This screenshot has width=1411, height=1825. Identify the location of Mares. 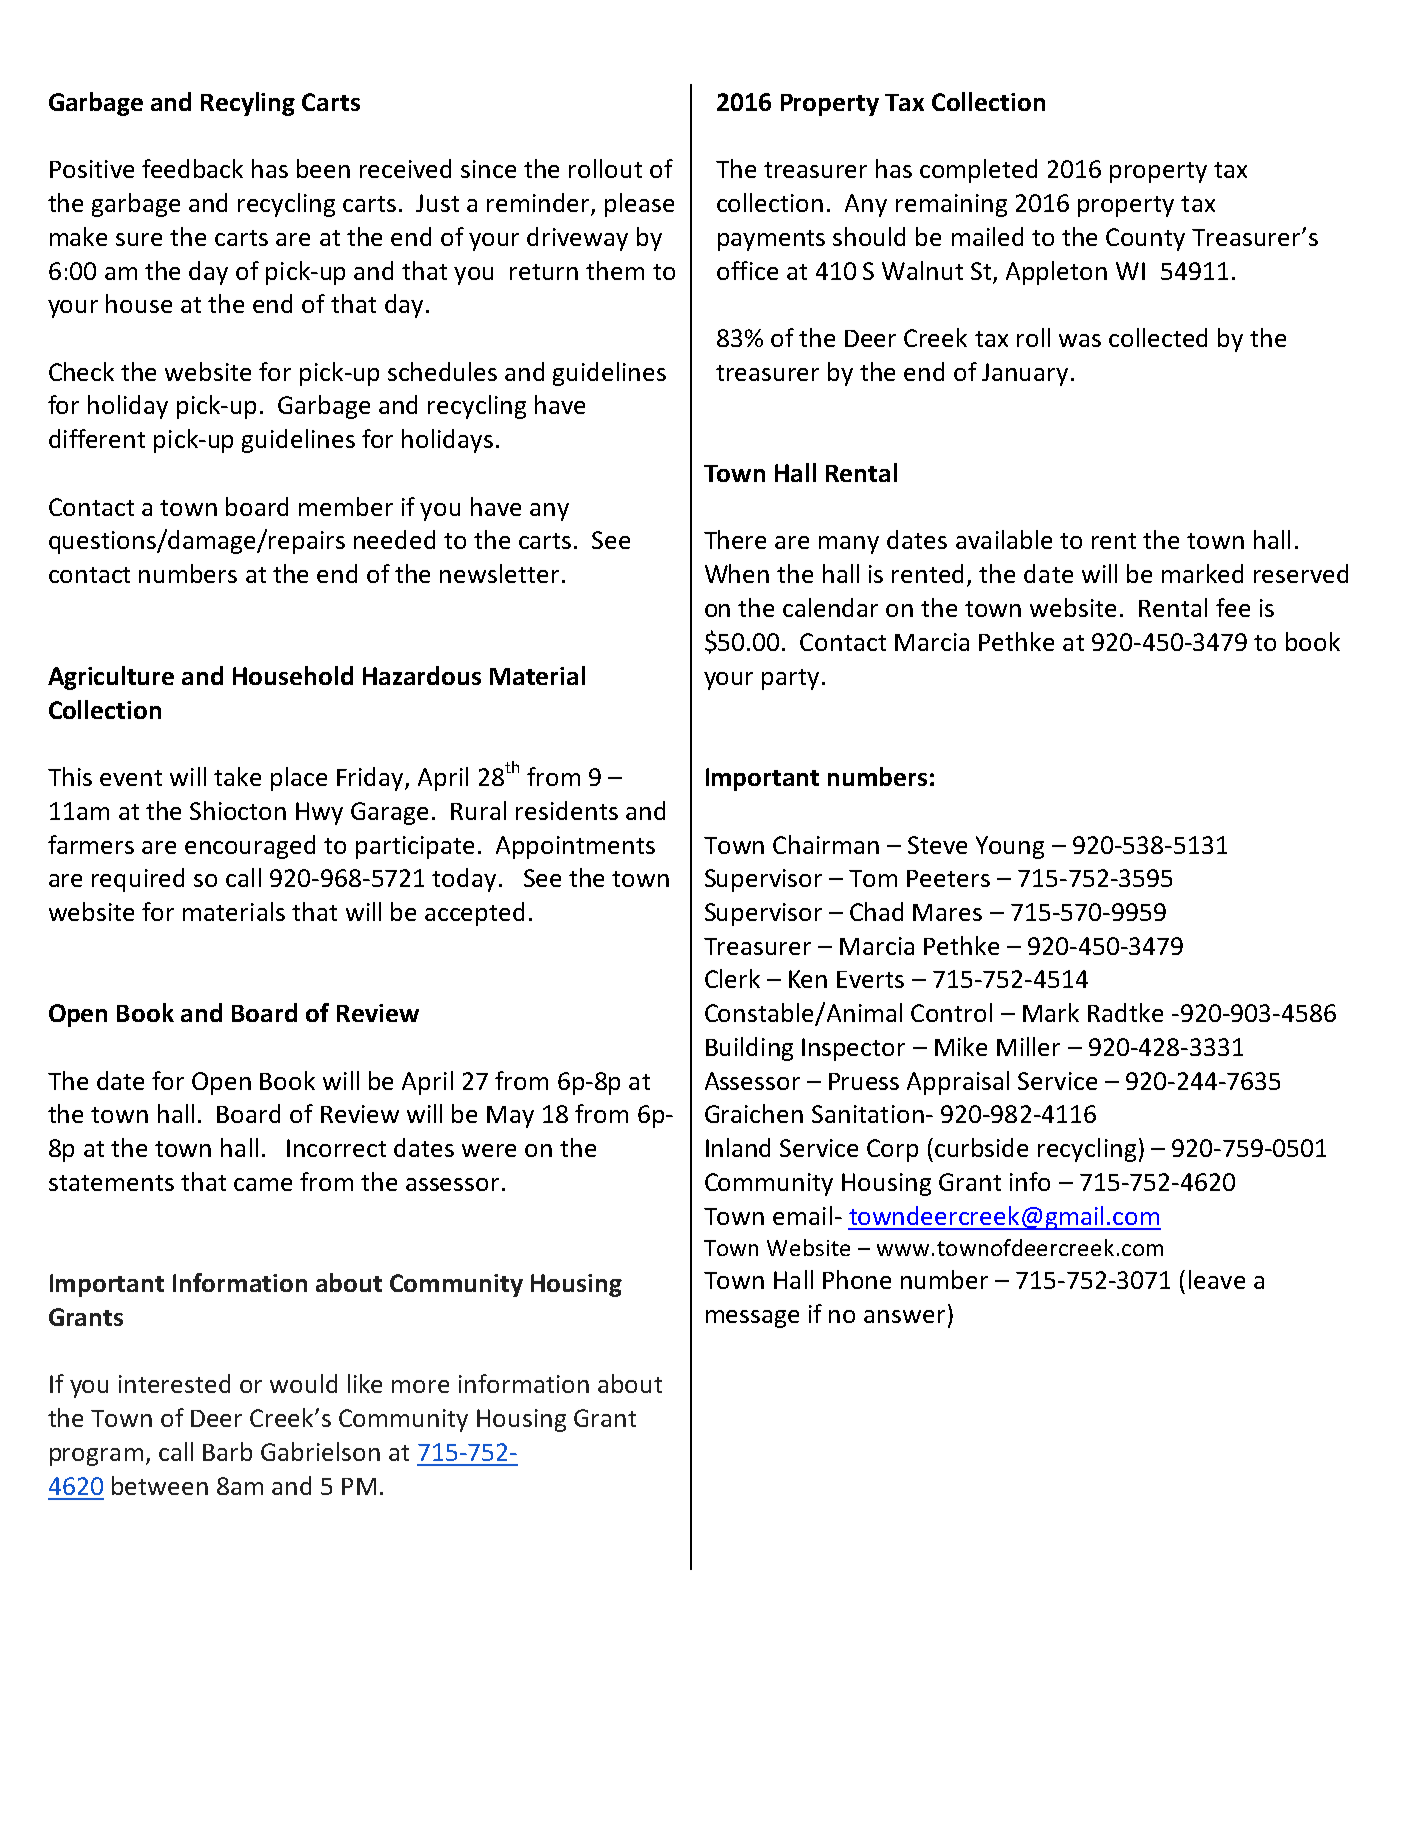
(947, 912).
